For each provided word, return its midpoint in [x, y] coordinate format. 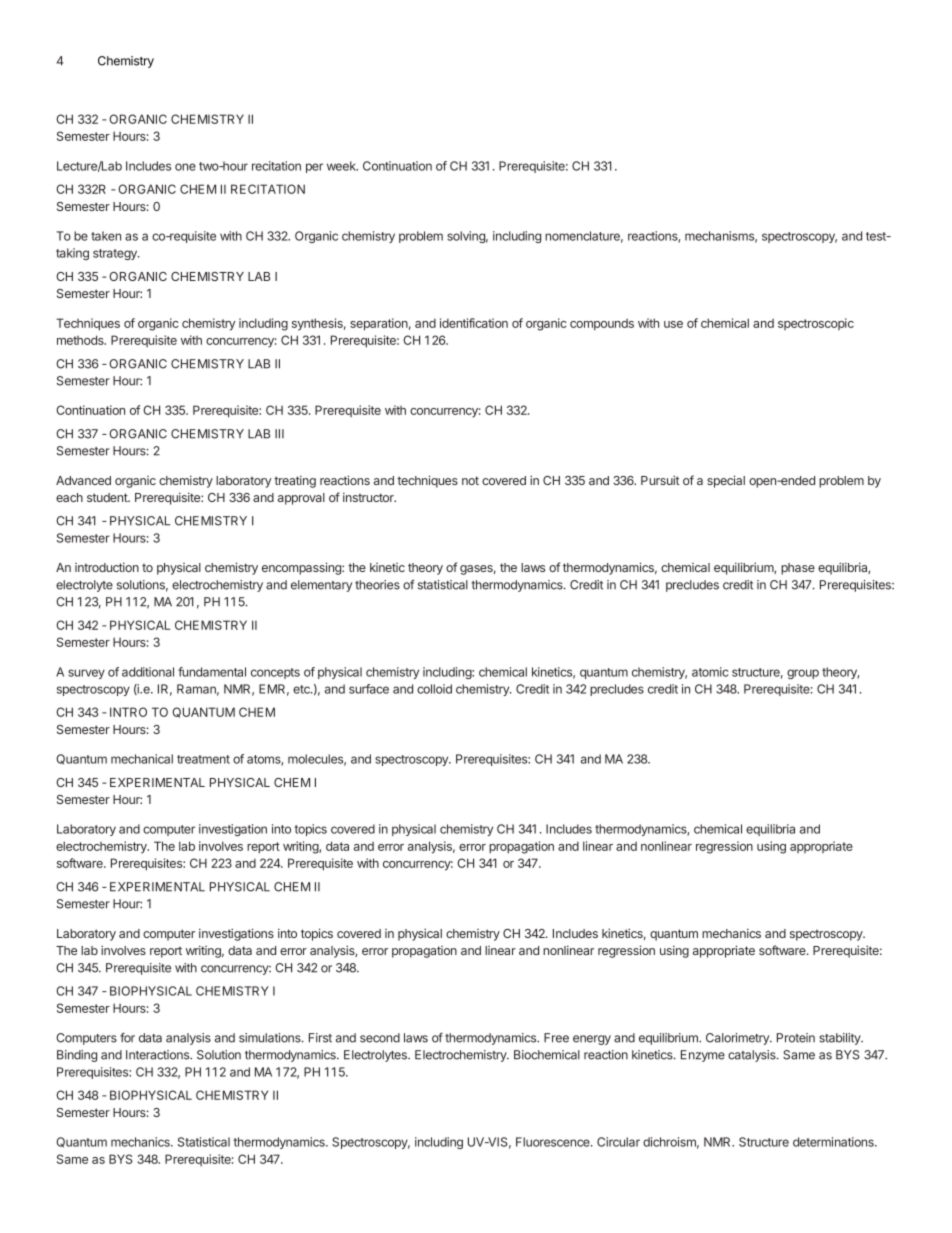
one [185, 167]
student [108, 497]
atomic [710, 672]
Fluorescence [554, 1142]
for [127, 1038]
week [342, 166]
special [726, 481]
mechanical [142, 759]
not [470, 480]
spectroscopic [816, 324]
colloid [434, 689]
